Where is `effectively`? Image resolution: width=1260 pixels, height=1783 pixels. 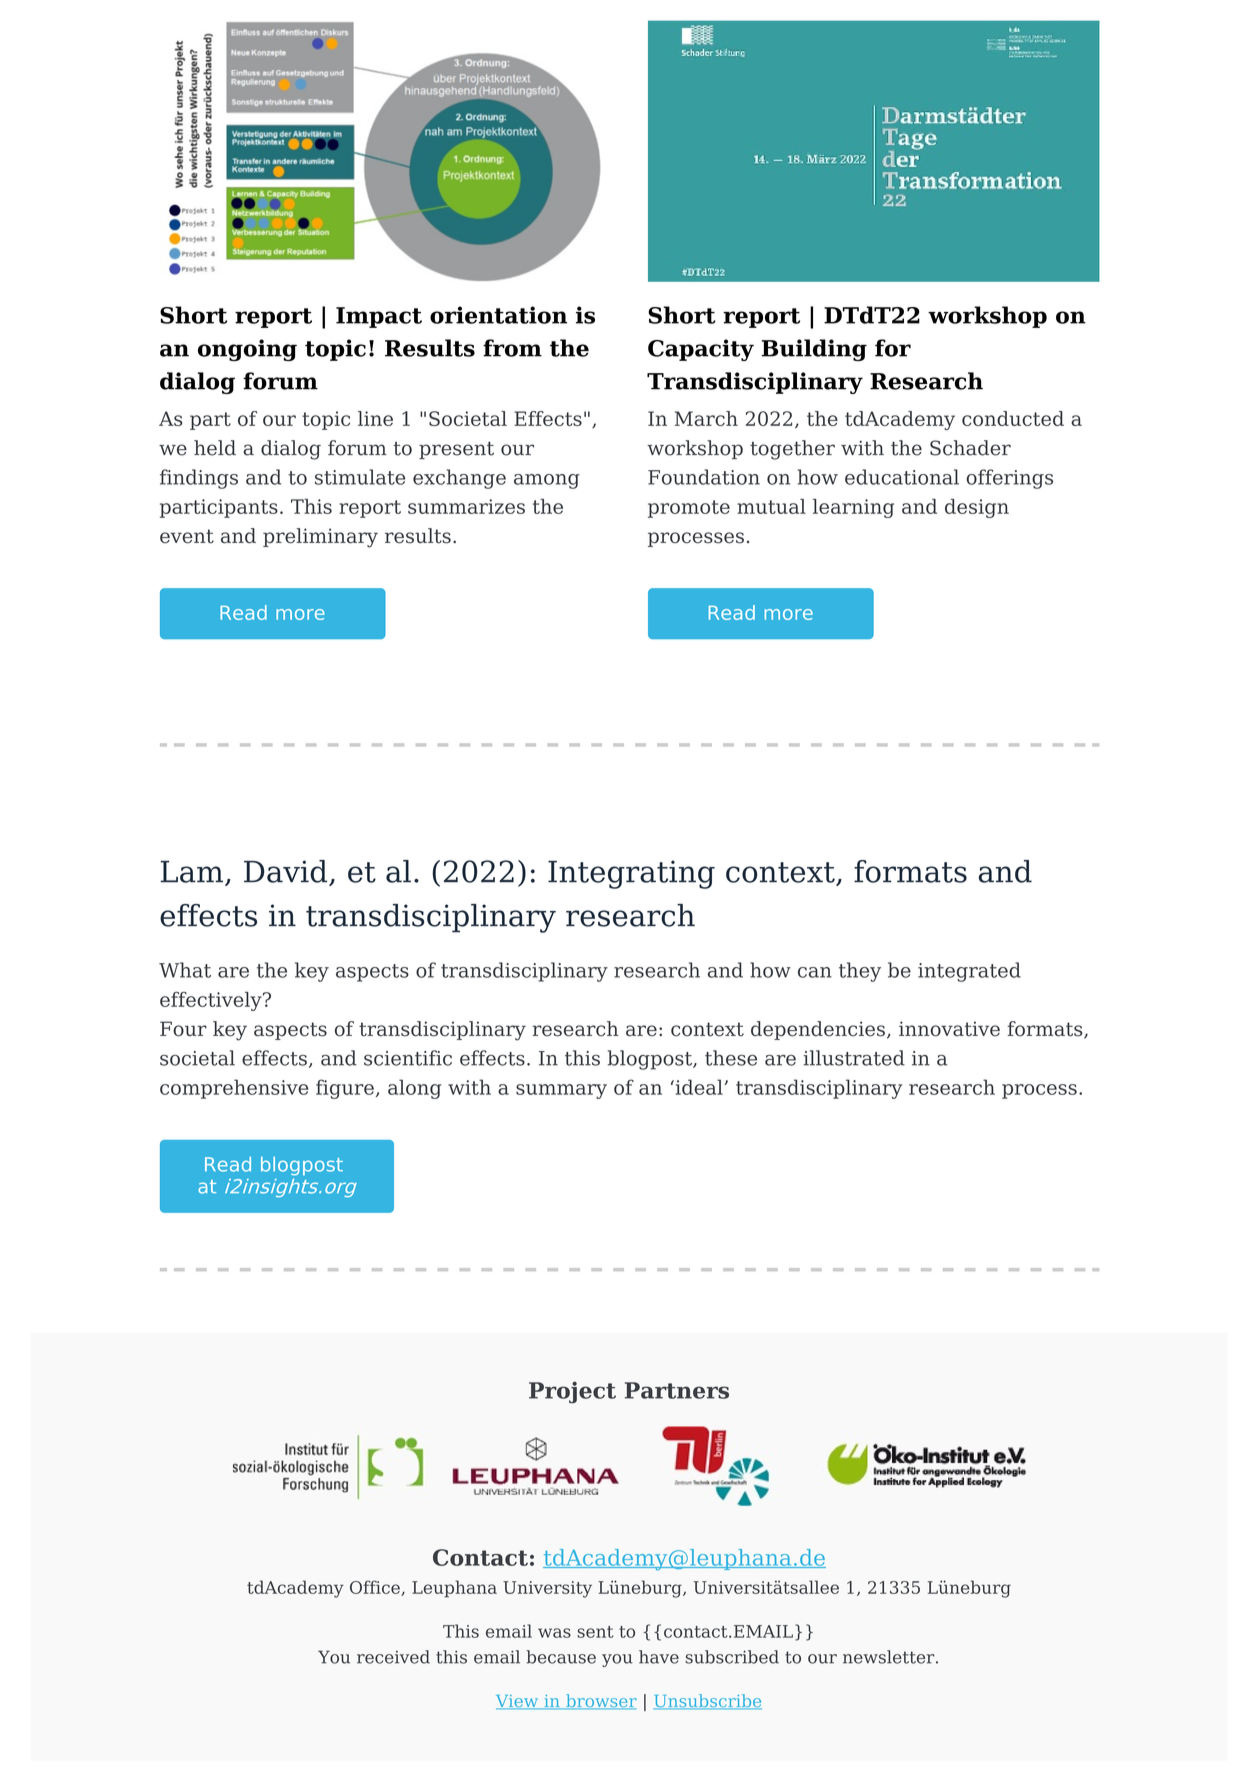
effectively is located at coordinates (212, 1001).
